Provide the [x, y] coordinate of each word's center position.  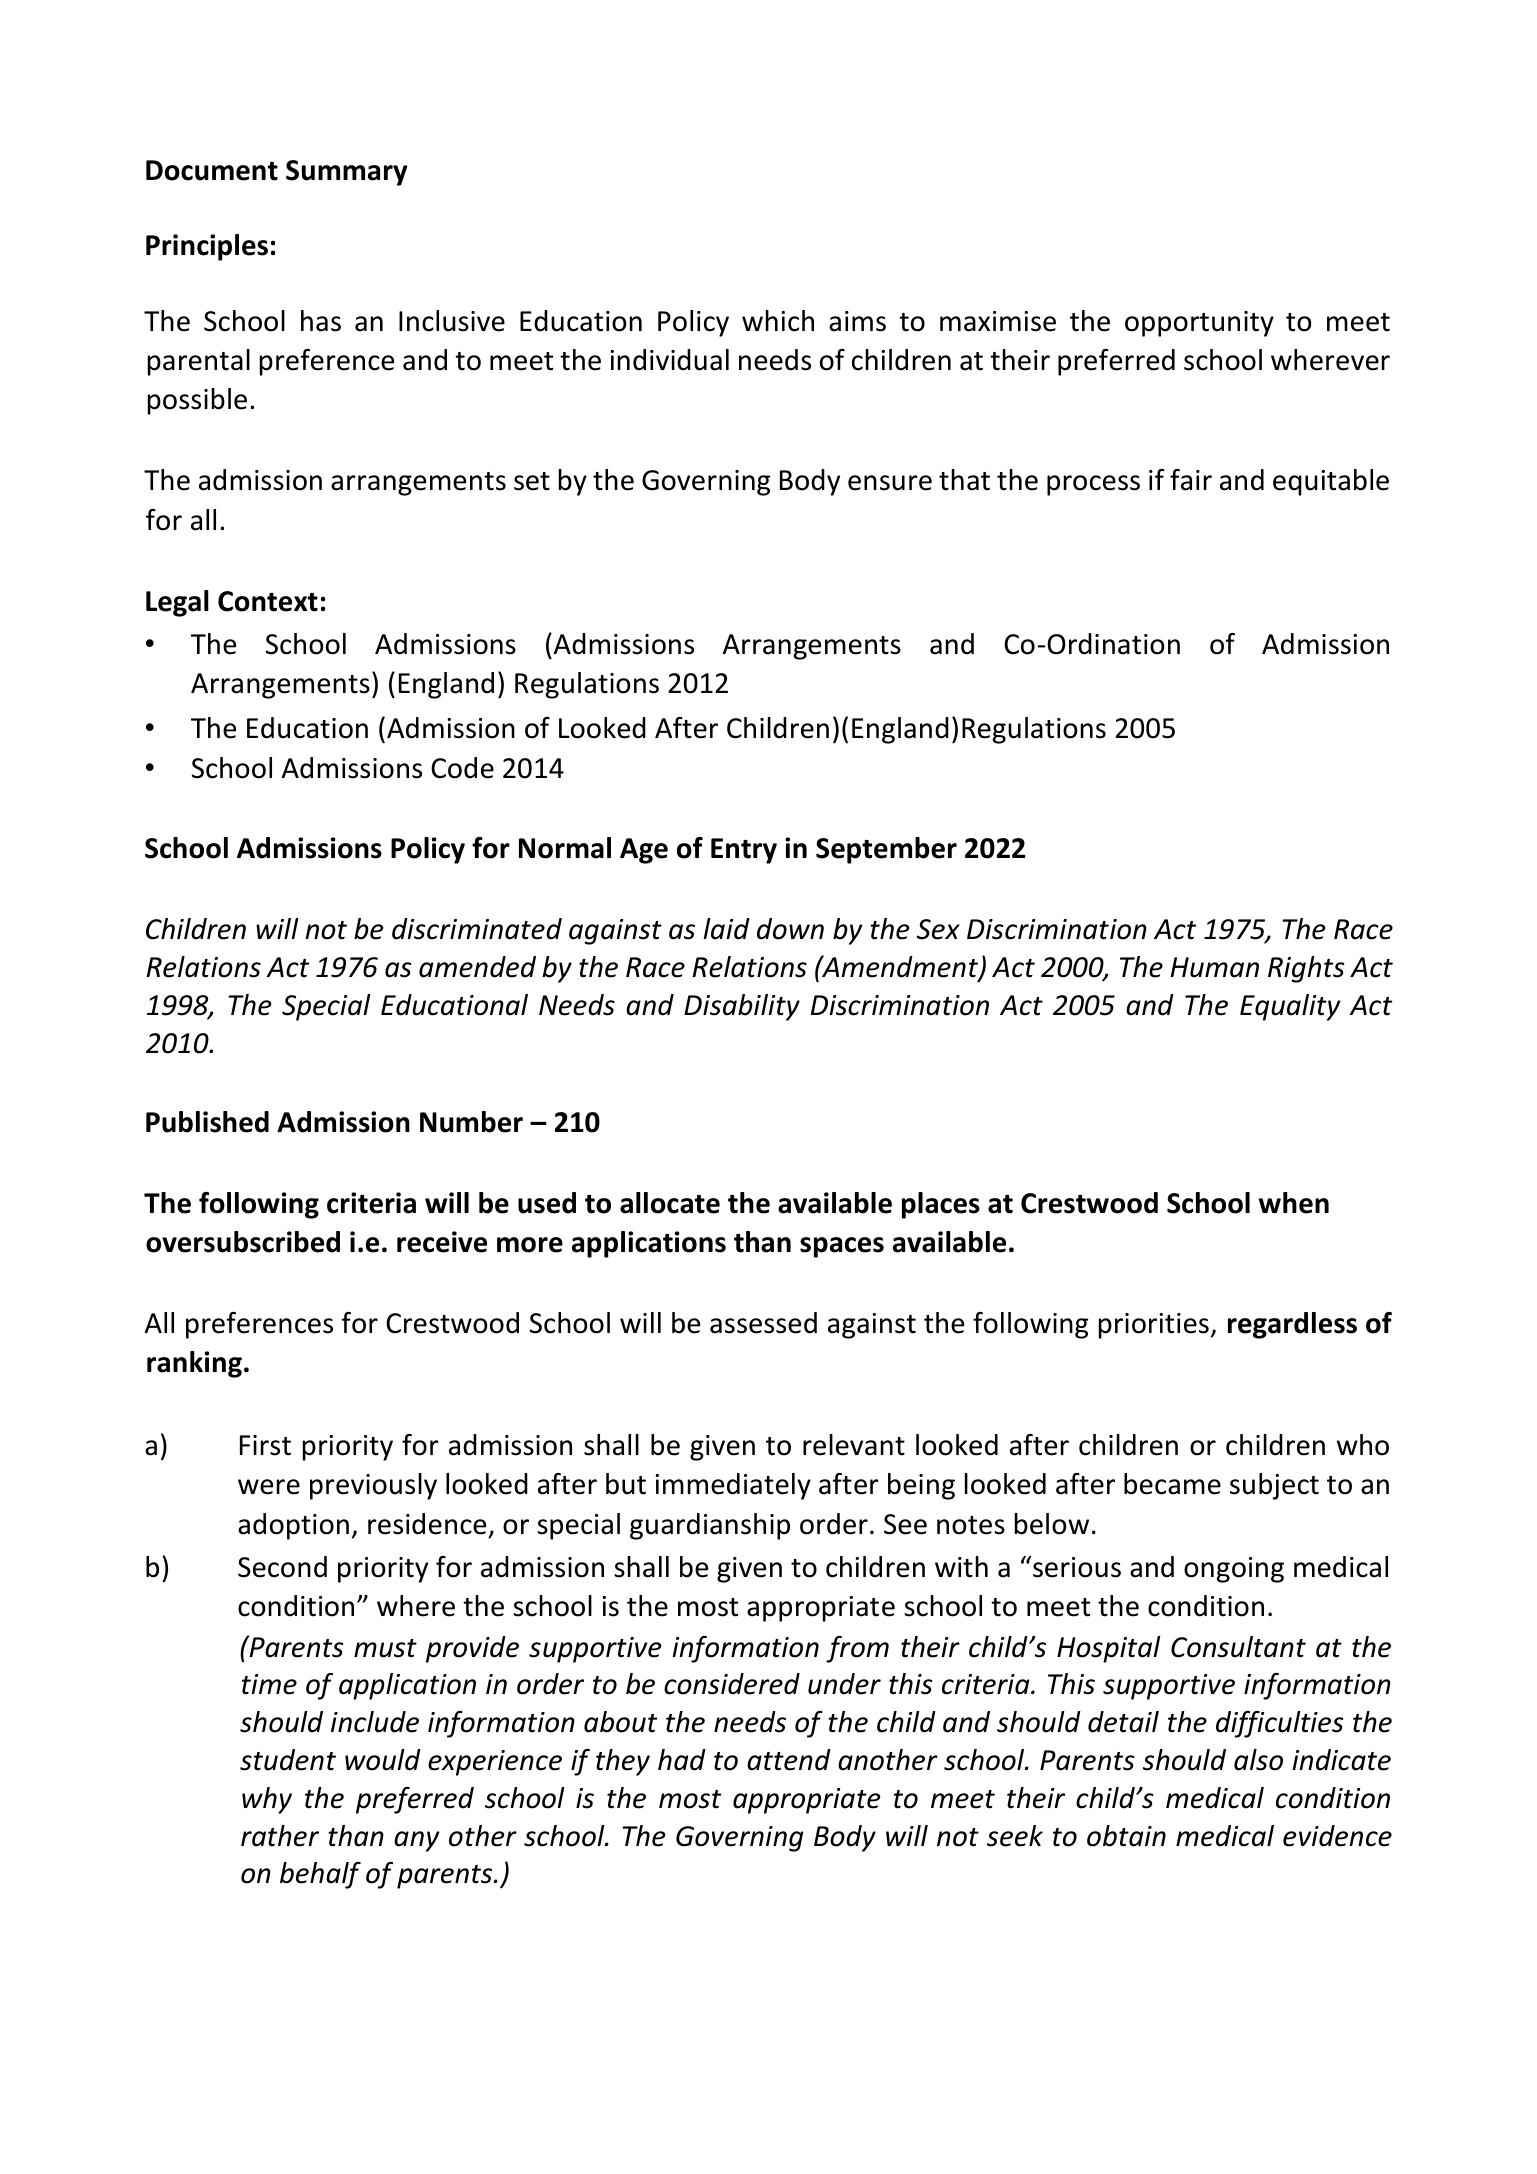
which [778, 321]
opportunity [1199, 324]
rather [280, 1836]
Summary [347, 173]
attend [789, 1760]
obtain [1126, 1836]
